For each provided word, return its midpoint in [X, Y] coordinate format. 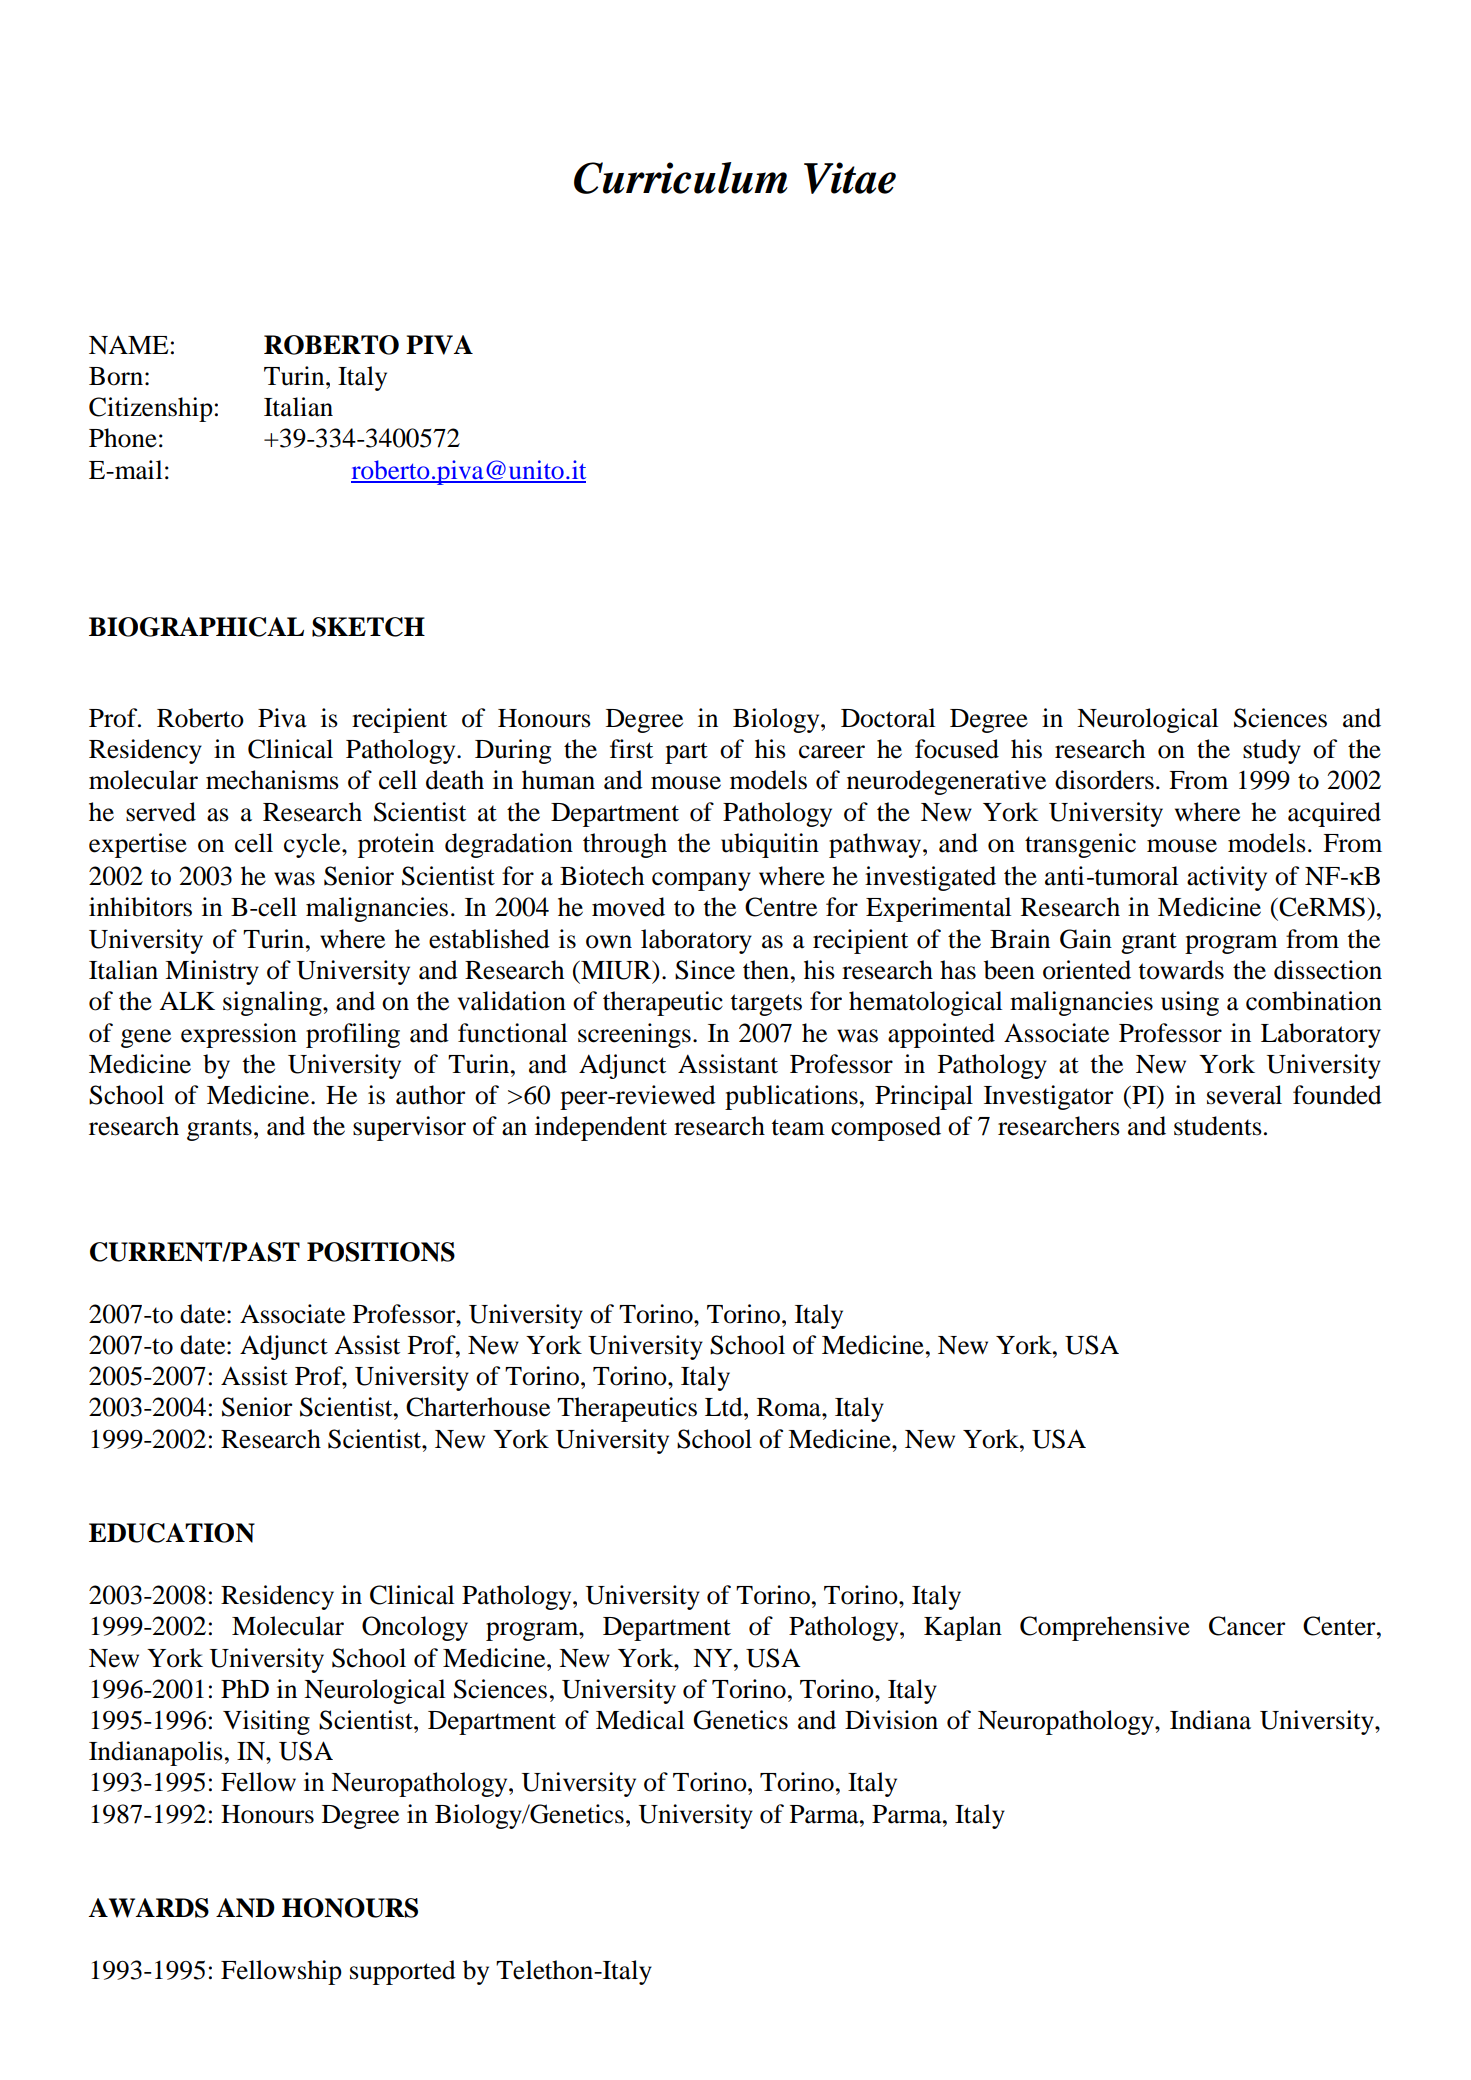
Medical [640, 1720]
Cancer [1247, 1626]
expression [239, 1035]
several [1244, 1095]
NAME [128, 345]
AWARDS [148, 1908]
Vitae [850, 178]
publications [791, 1097]
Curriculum [681, 178]
